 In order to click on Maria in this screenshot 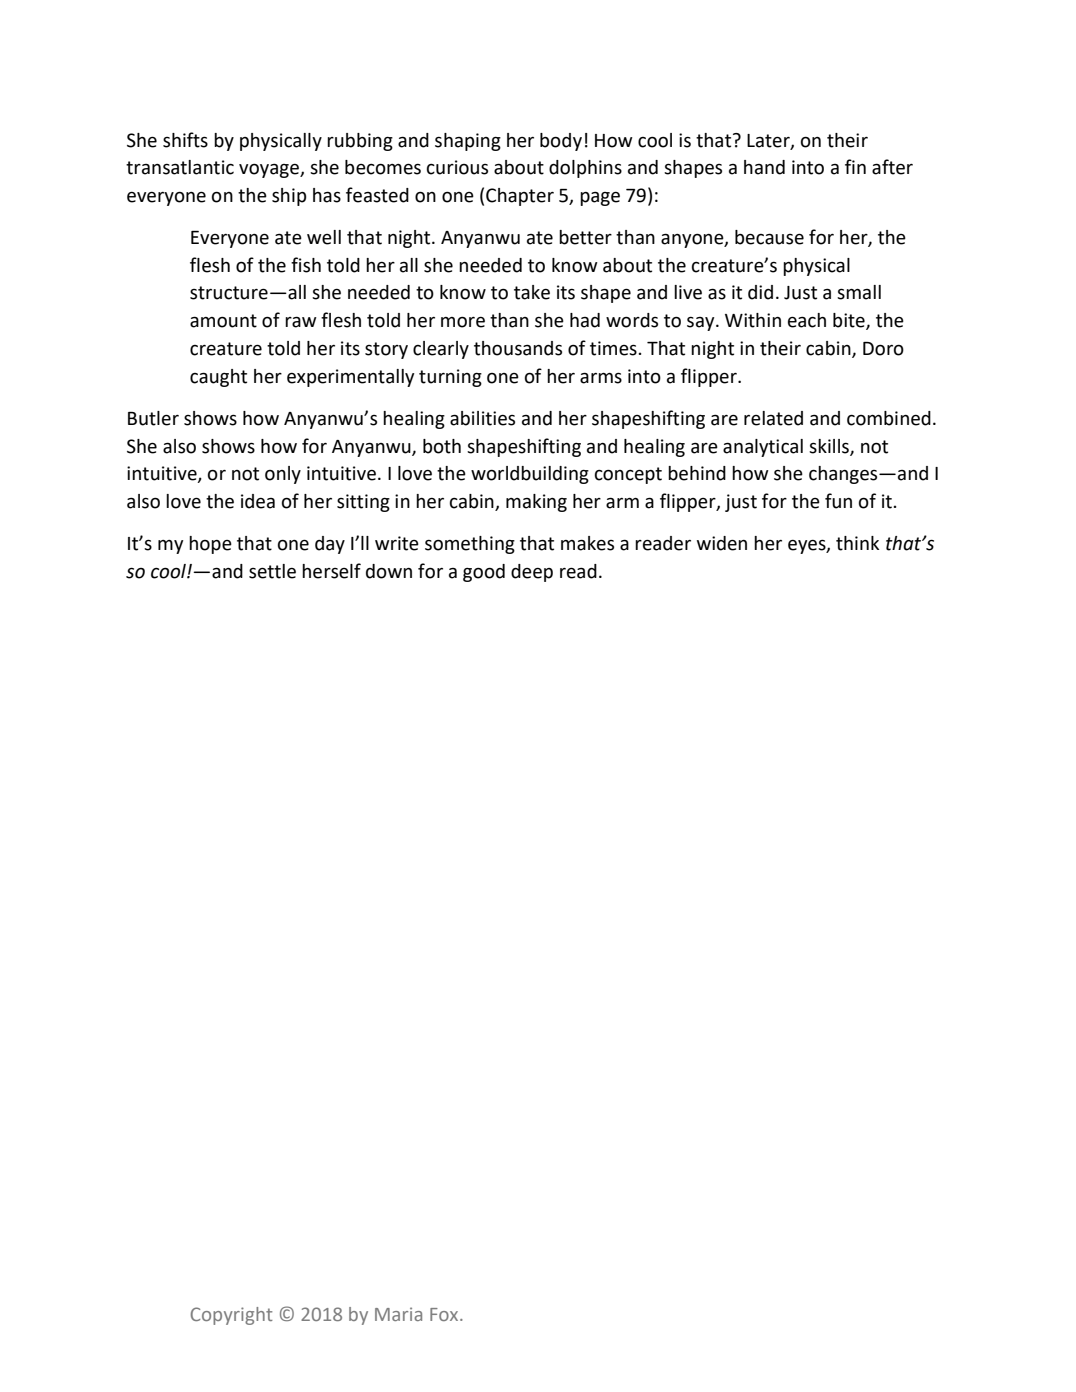, I will do `click(398, 1314)`.
